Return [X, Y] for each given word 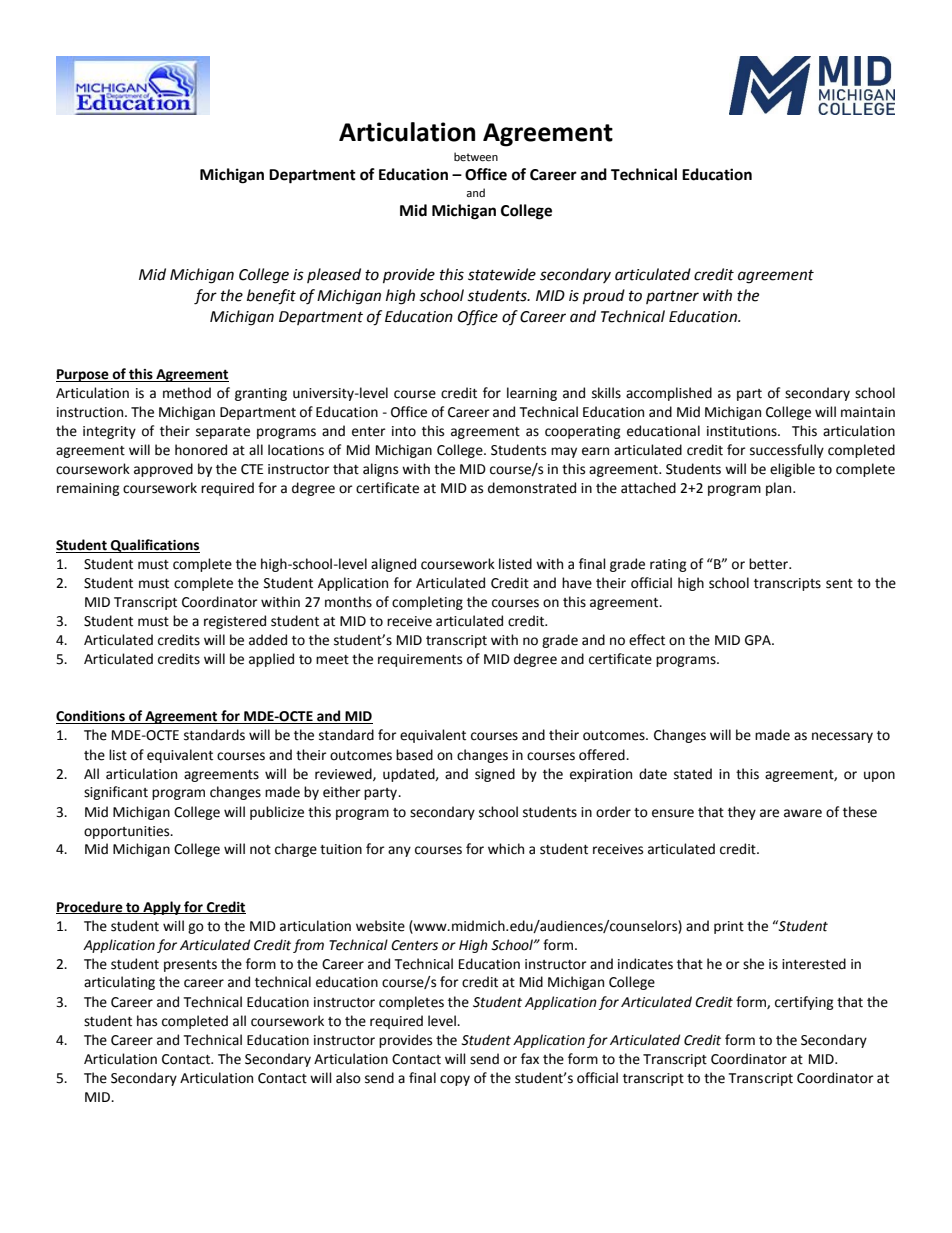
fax [530, 1059]
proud [604, 297]
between [476, 157]
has [147, 1021]
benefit [271, 297]
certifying [804, 1003]
